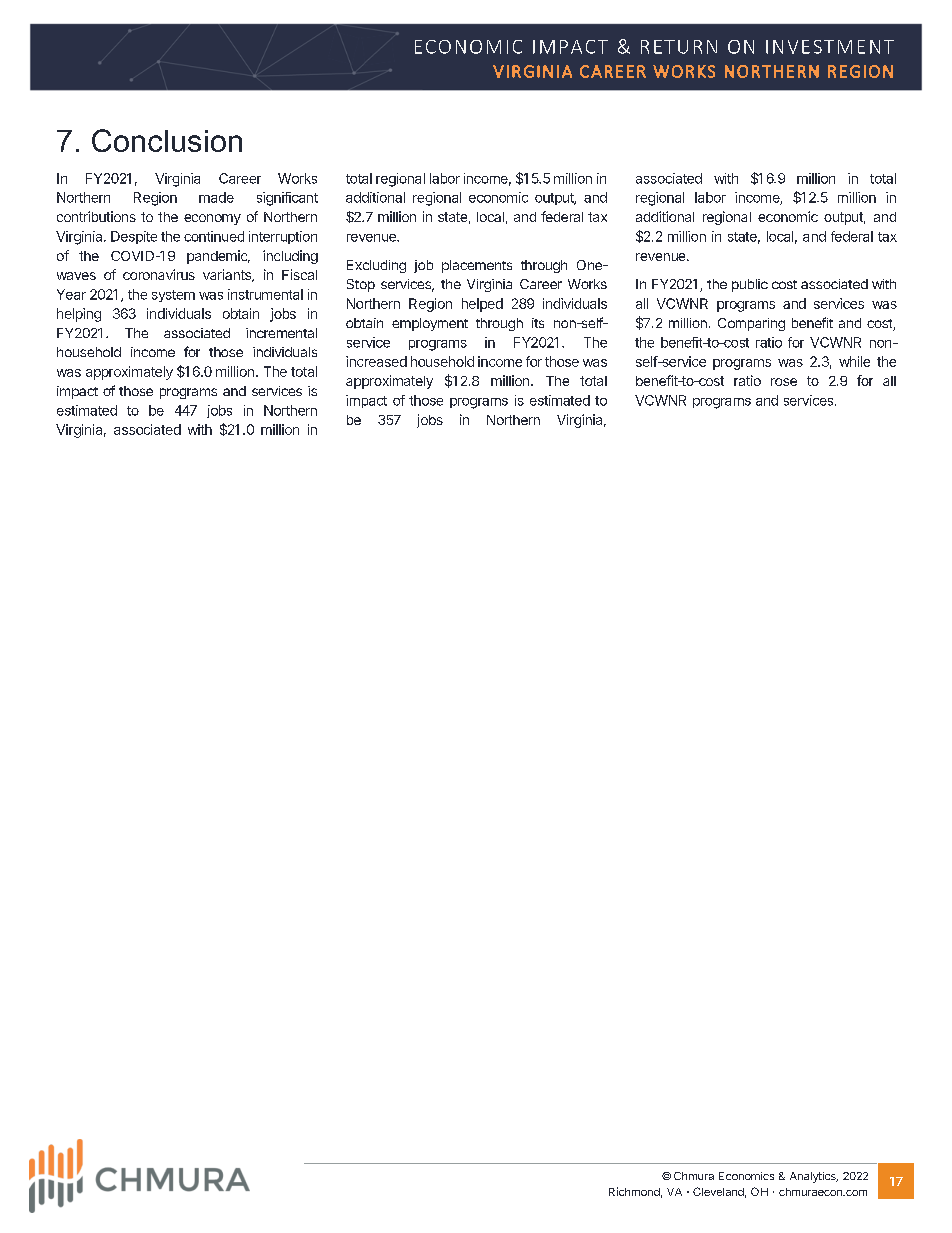 This image has width=952, height=1233. Describe the element at coordinates (830, 47) in the image. I see `INVESTMENT` at that location.
